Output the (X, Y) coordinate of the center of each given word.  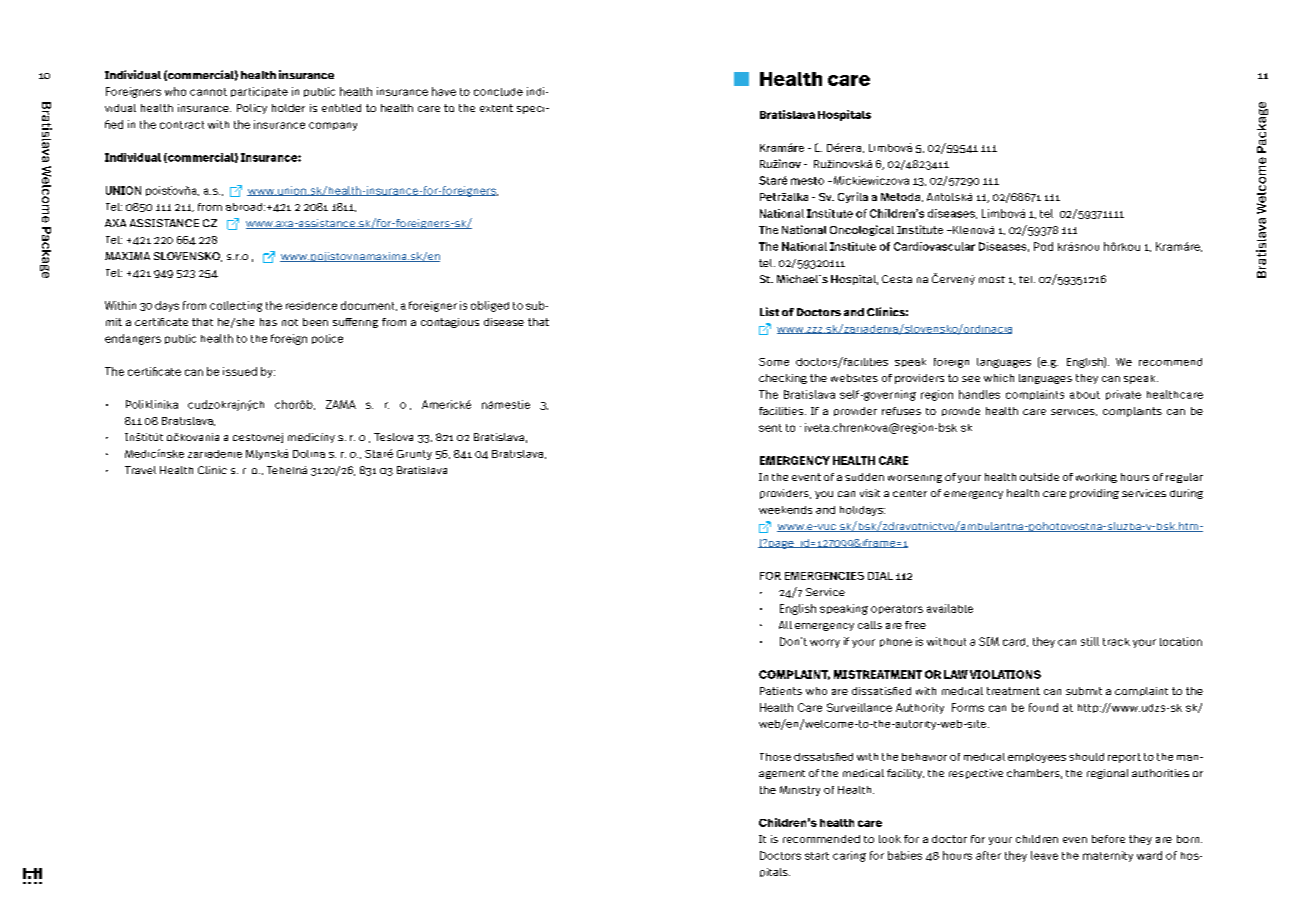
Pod (1043, 246)
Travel (140, 470)
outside (1039, 477)
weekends (785, 510)
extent (496, 108)
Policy (252, 109)
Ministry (800, 791)
